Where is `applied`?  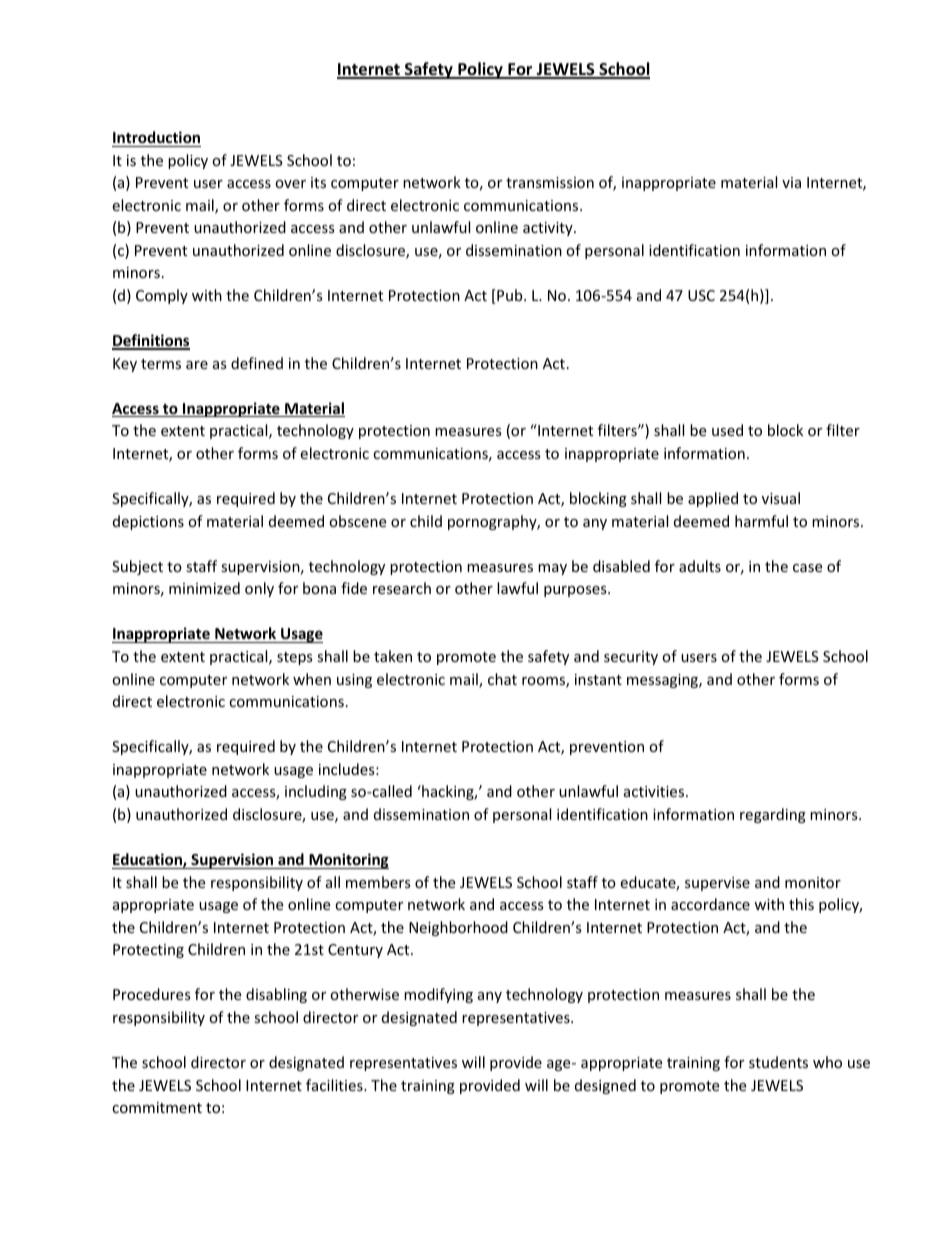 applied is located at coordinates (713, 499).
